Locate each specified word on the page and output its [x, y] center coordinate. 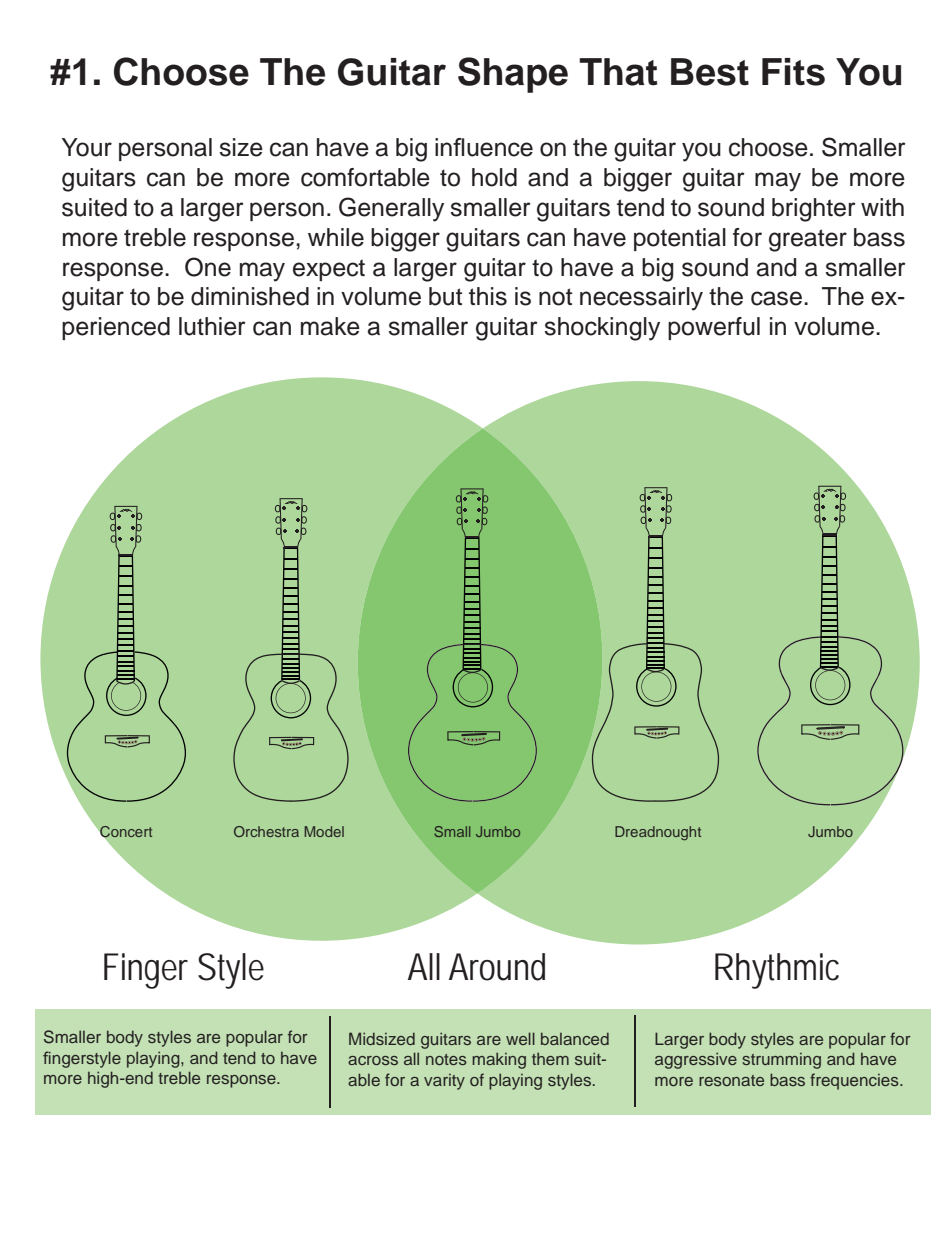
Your [87, 147]
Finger [146, 971]
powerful [714, 328]
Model [324, 831]
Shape [513, 75]
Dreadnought [658, 833]
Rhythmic [777, 971]
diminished [250, 296]
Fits [793, 72]
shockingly [602, 329]
